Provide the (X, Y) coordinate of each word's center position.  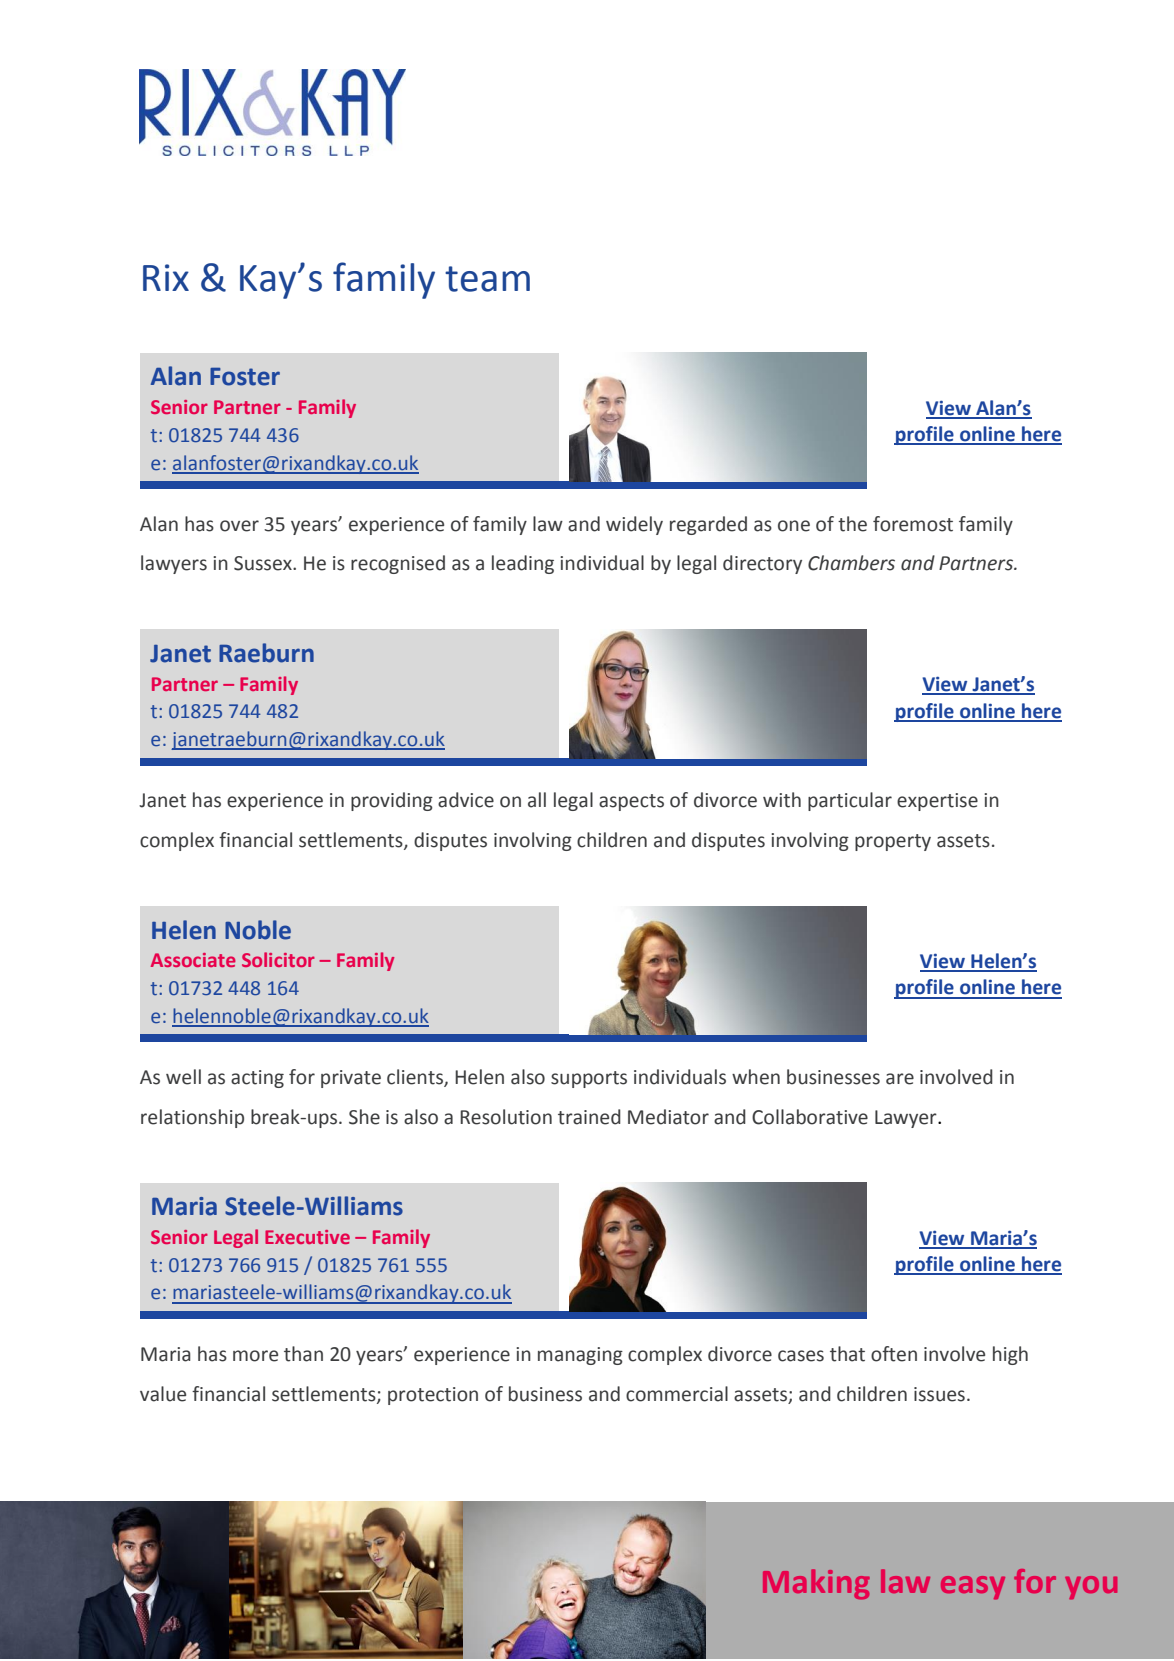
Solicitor (278, 959)
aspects (631, 802)
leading (523, 564)
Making (816, 1584)
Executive (307, 1237)
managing (580, 1356)
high (1010, 1355)
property (893, 842)
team (487, 279)
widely (634, 525)
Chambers (851, 563)
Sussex (264, 563)
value (163, 1394)
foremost (913, 524)
